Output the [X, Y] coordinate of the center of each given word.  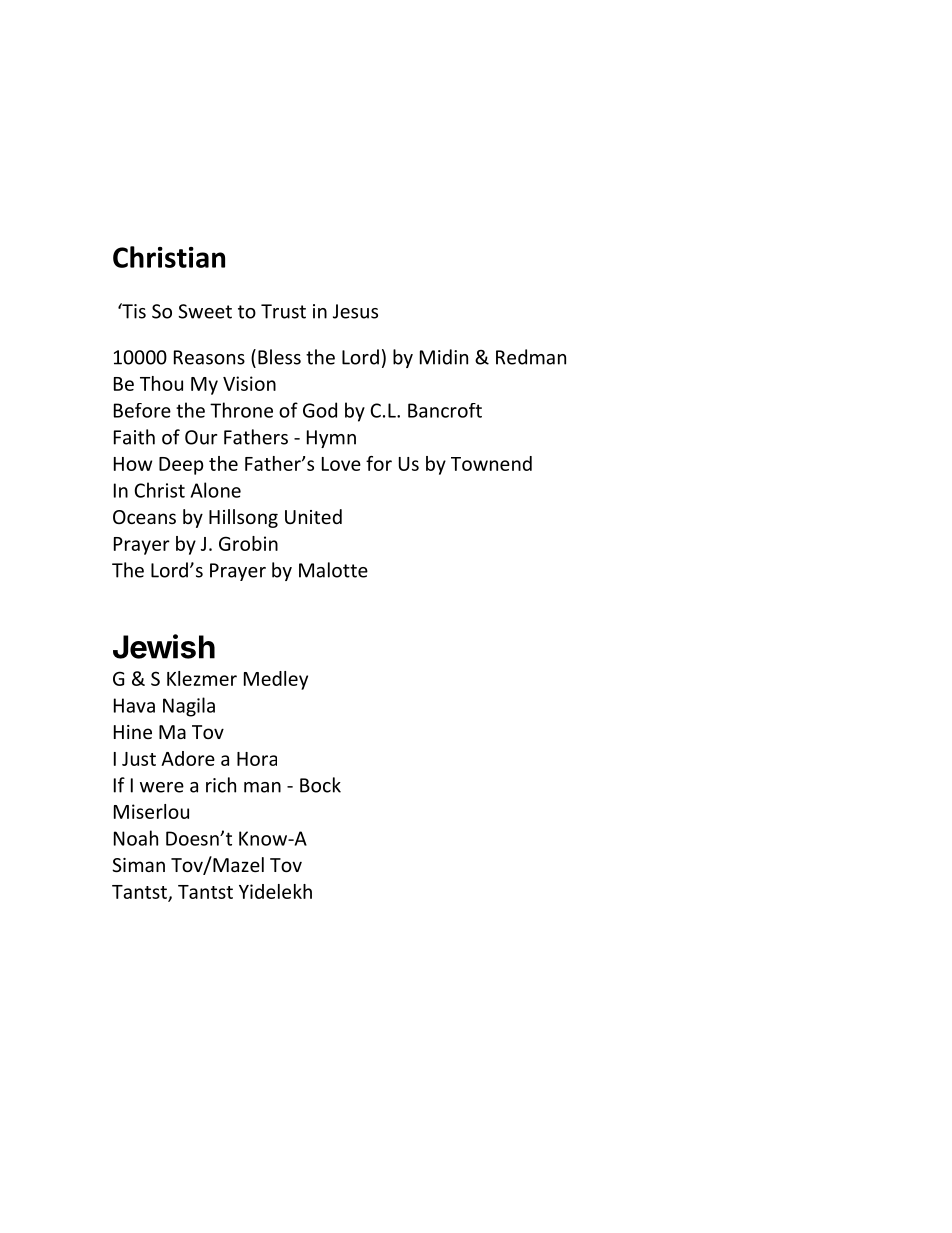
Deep [181, 466]
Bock [320, 785]
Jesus [355, 311]
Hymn [331, 439]
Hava [134, 705]
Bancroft [445, 410]
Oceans [144, 517]
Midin [444, 357]
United [313, 516]
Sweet [205, 311]
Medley [276, 680]
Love [341, 464]
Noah [136, 838]
